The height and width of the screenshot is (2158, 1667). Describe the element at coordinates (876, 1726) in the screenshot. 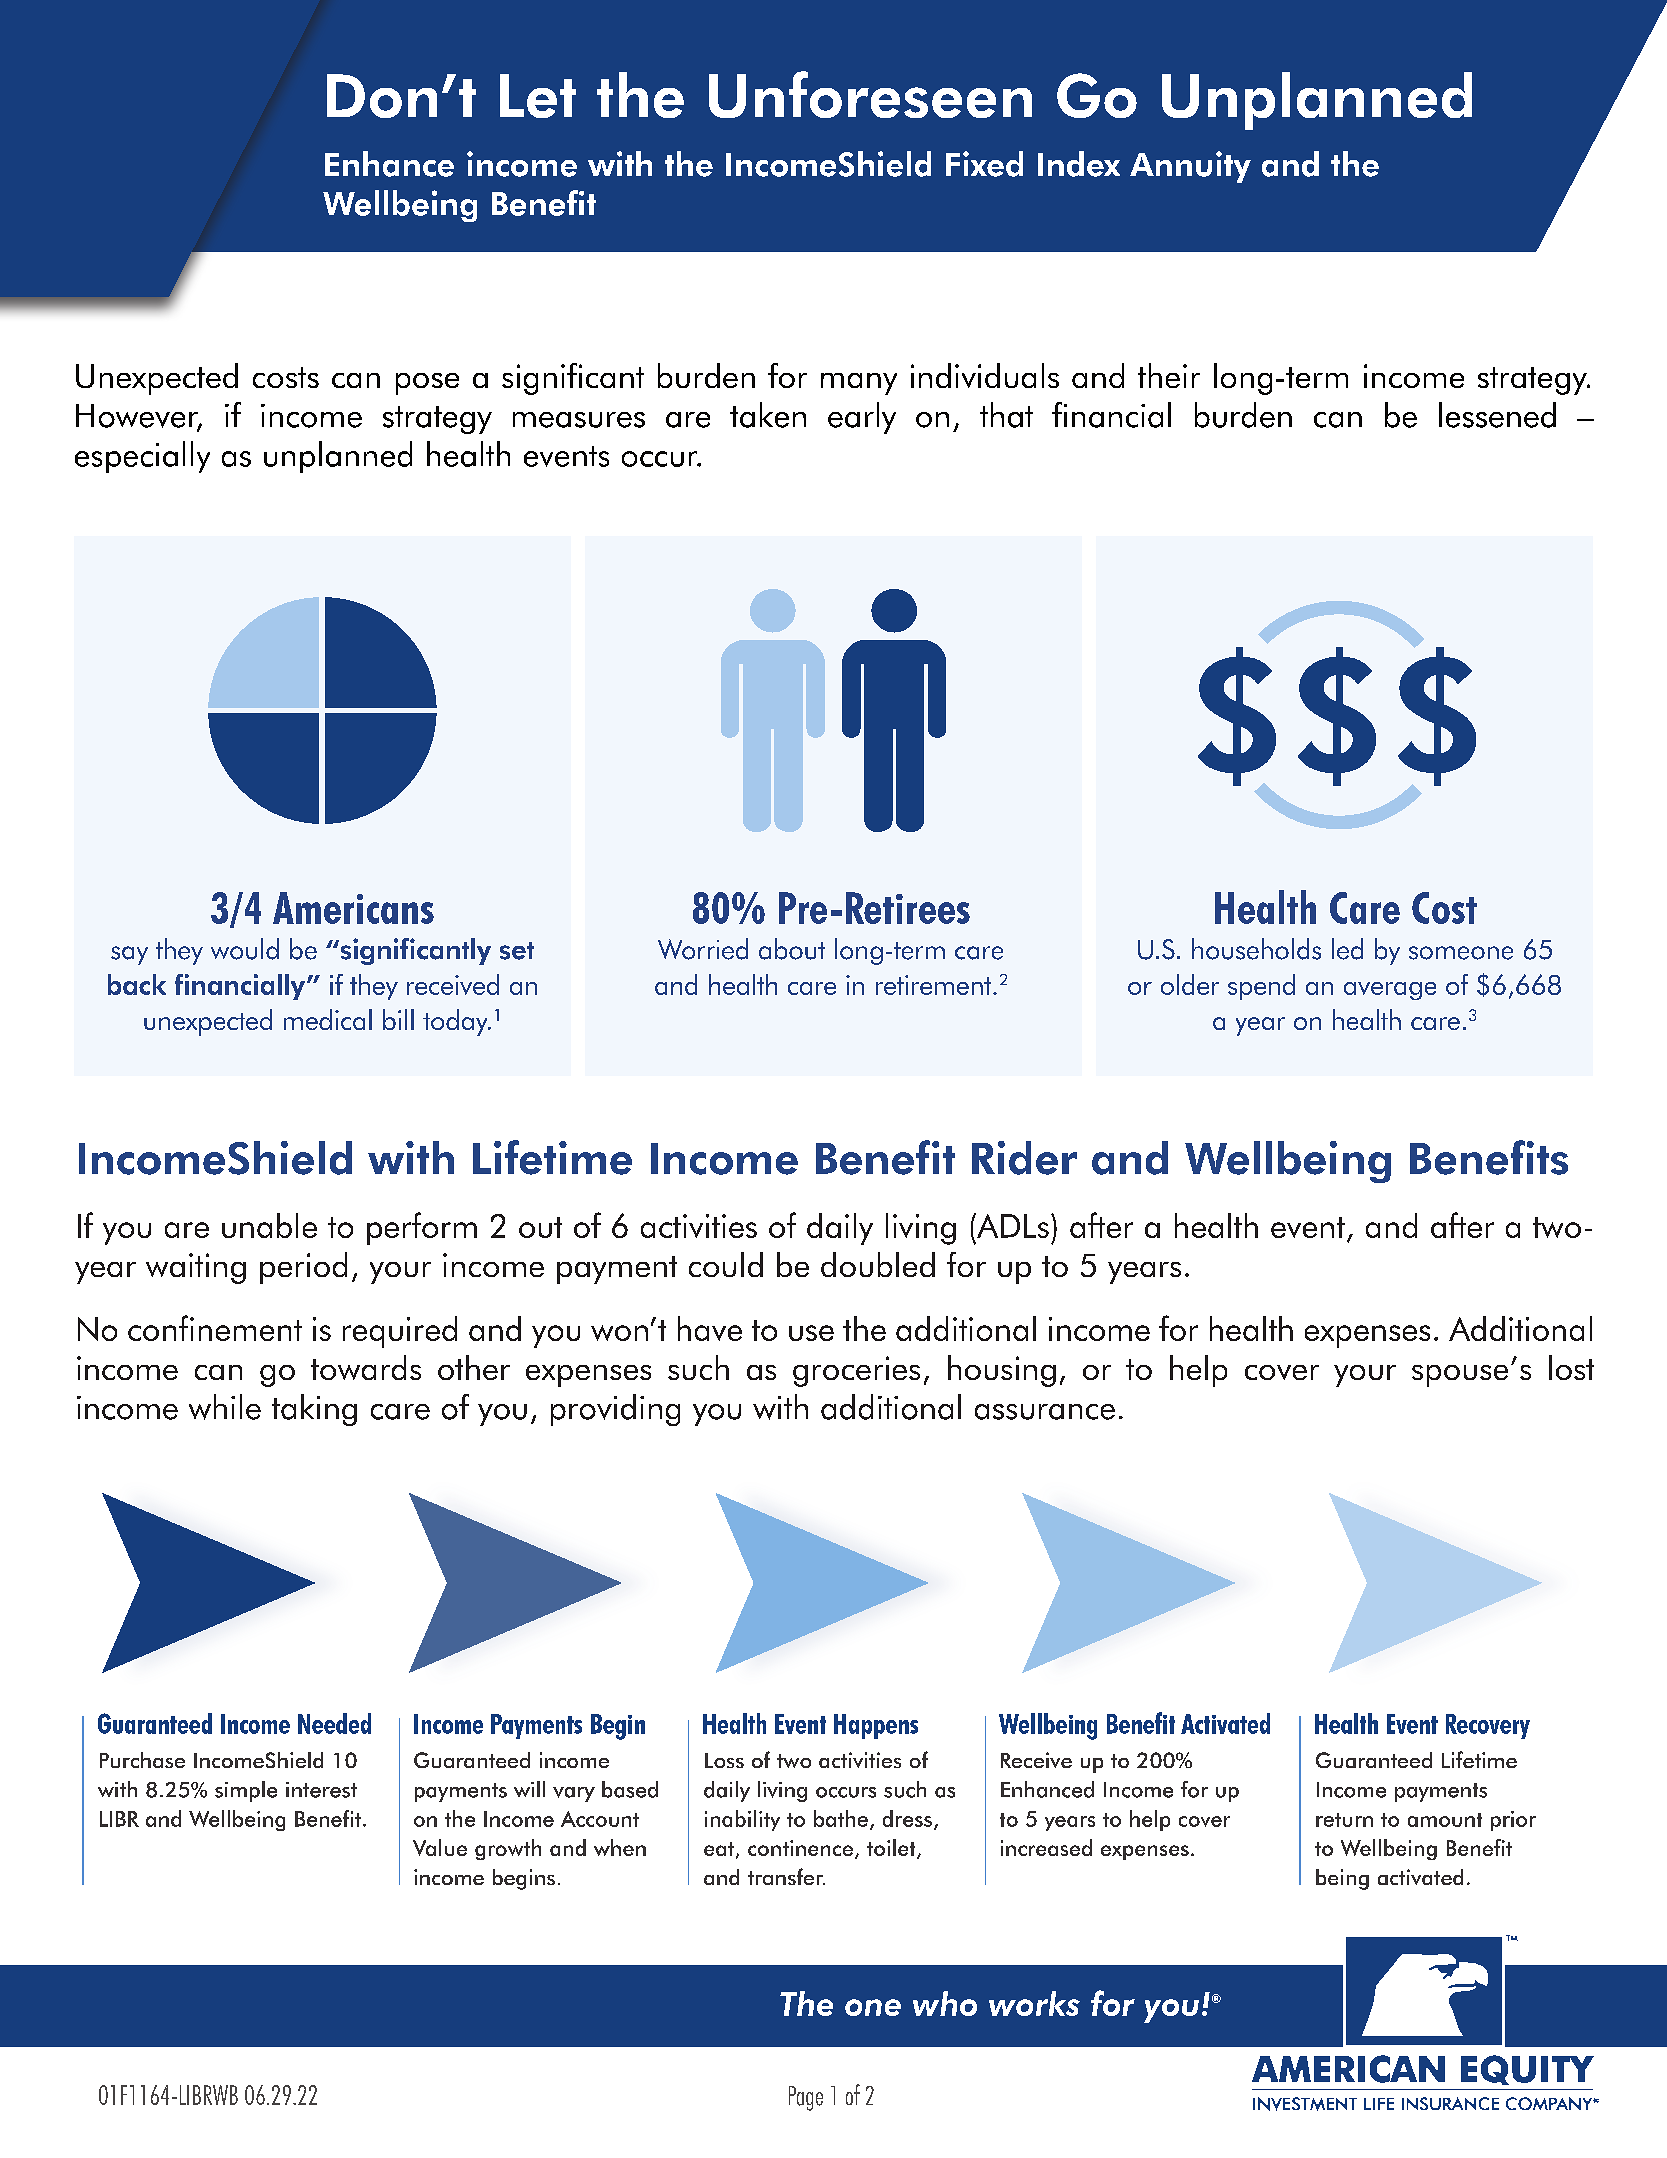

I see `Happens` at that location.
